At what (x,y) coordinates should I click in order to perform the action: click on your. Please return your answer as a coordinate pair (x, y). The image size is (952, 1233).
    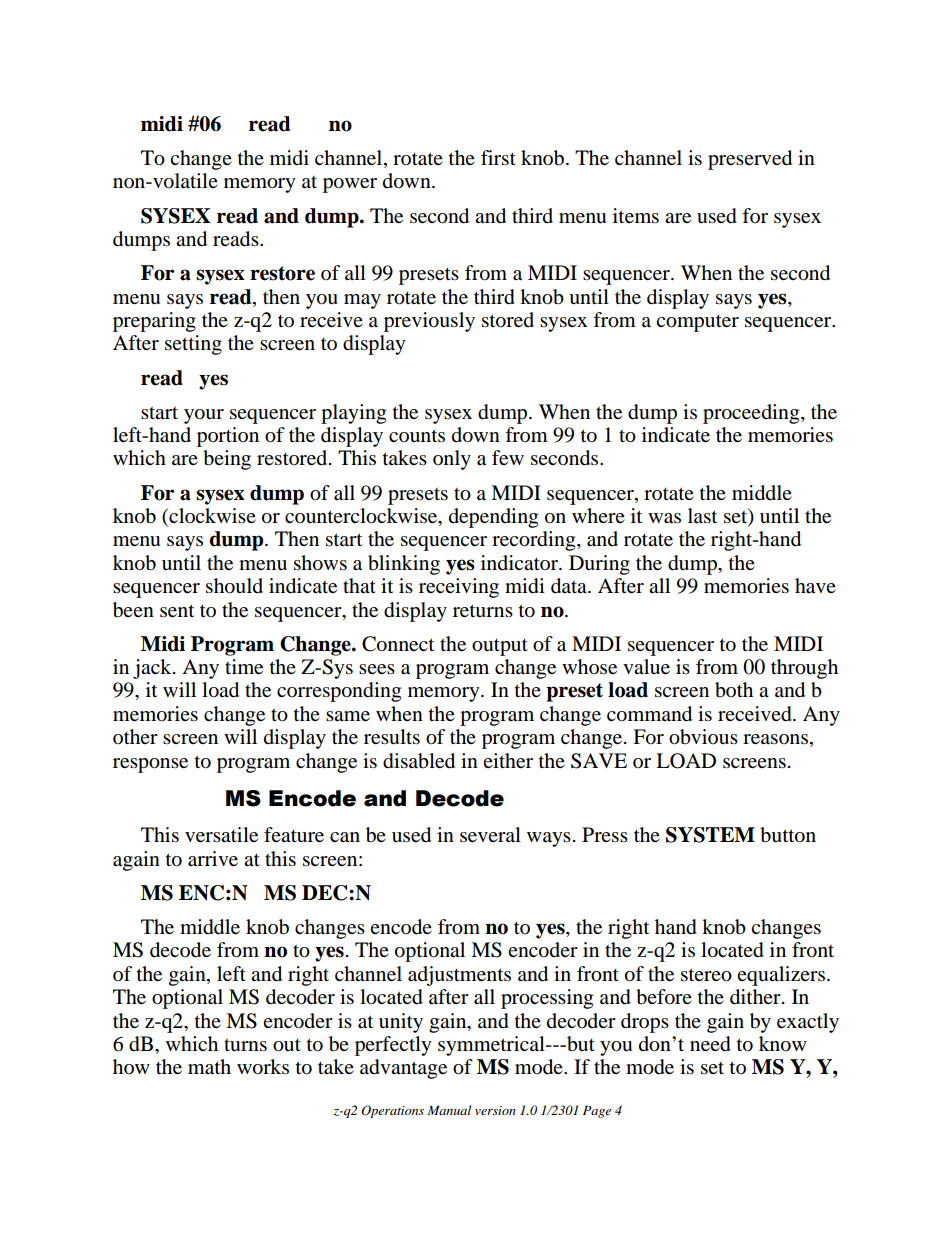
    Looking at the image, I should click on (204, 416).
